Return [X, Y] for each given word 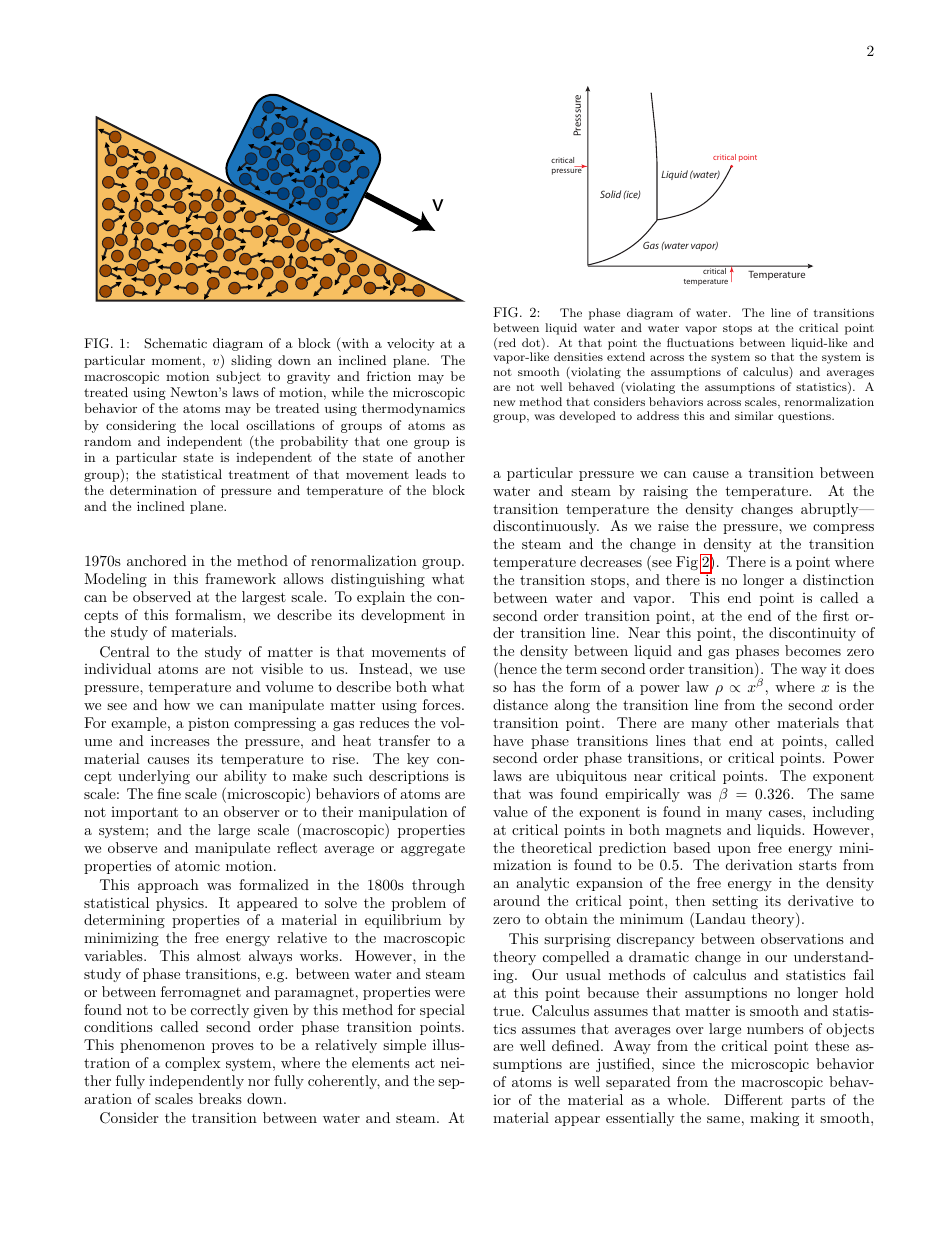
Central [125, 652]
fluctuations [700, 342]
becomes [813, 650]
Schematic [175, 343]
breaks [220, 1098]
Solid [610, 194]
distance [520, 704]
